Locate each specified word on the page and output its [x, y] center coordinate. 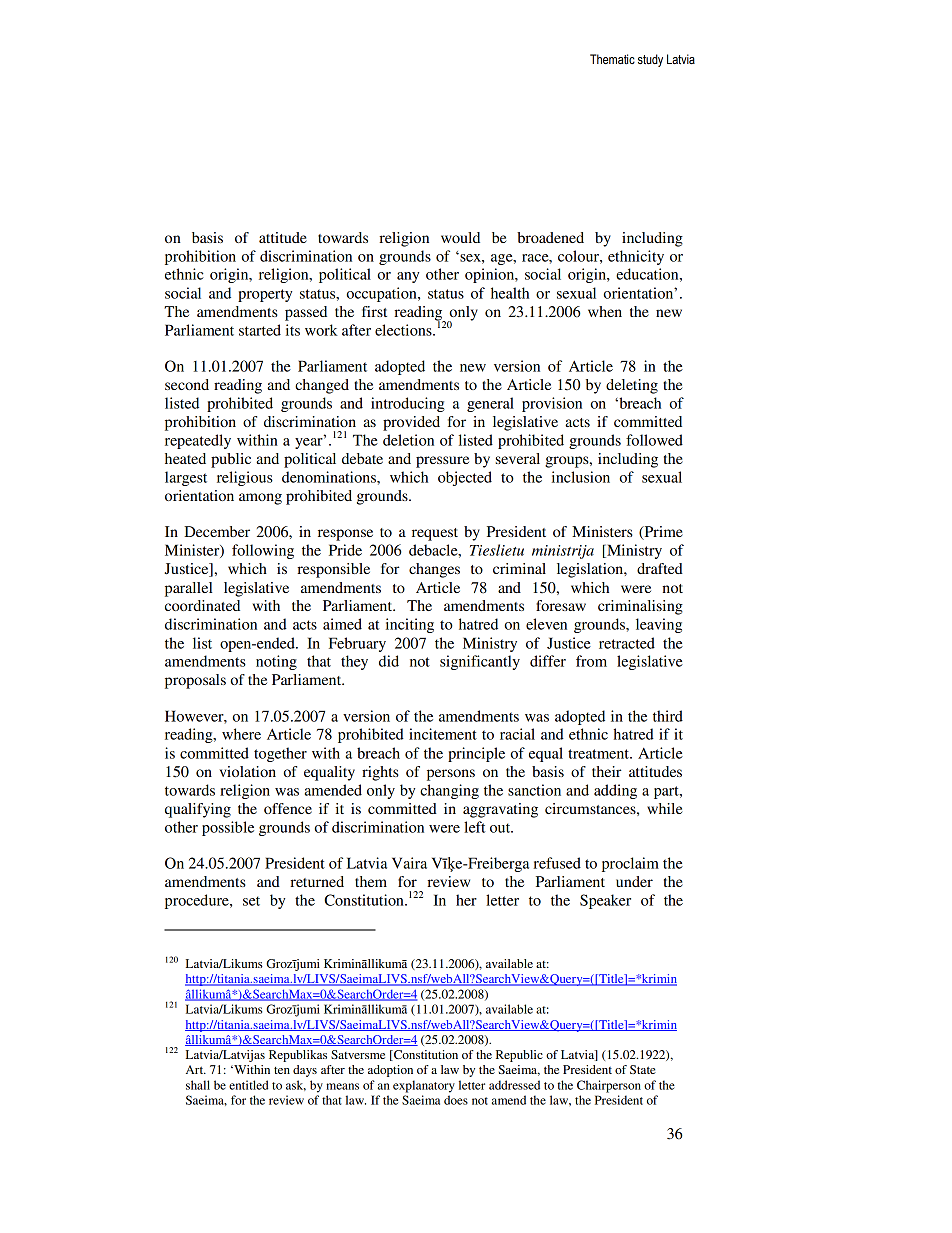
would [460, 237]
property [265, 295]
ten [282, 1070]
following [263, 551]
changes [434, 570]
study [650, 60]
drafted [660, 568]
